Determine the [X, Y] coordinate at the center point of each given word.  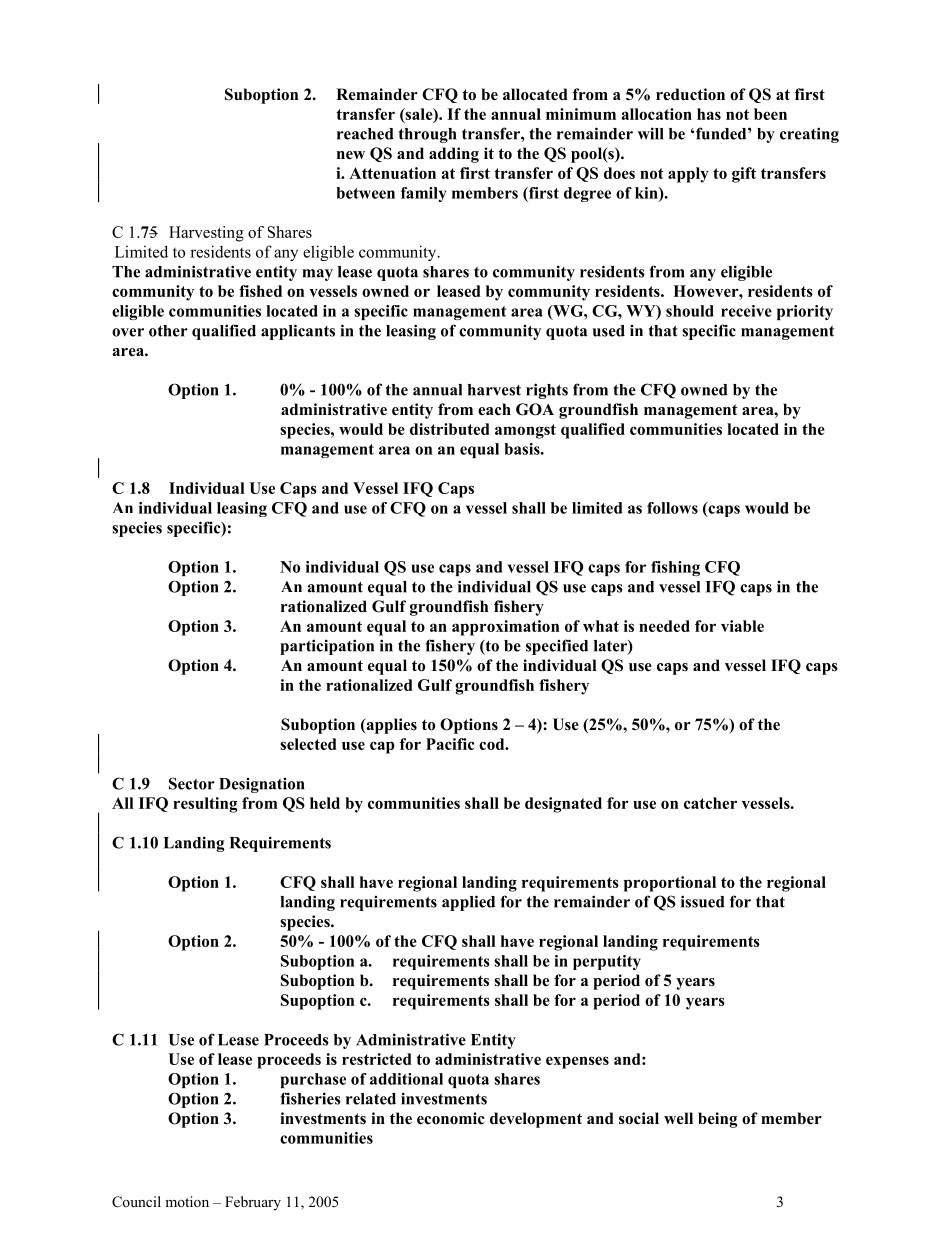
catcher [710, 803]
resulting [205, 805]
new [351, 155]
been [770, 114]
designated [563, 805]
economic [451, 1118]
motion [187, 1201]
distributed [450, 429]
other [168, 331]
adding [454, 155]
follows [672, 508]
